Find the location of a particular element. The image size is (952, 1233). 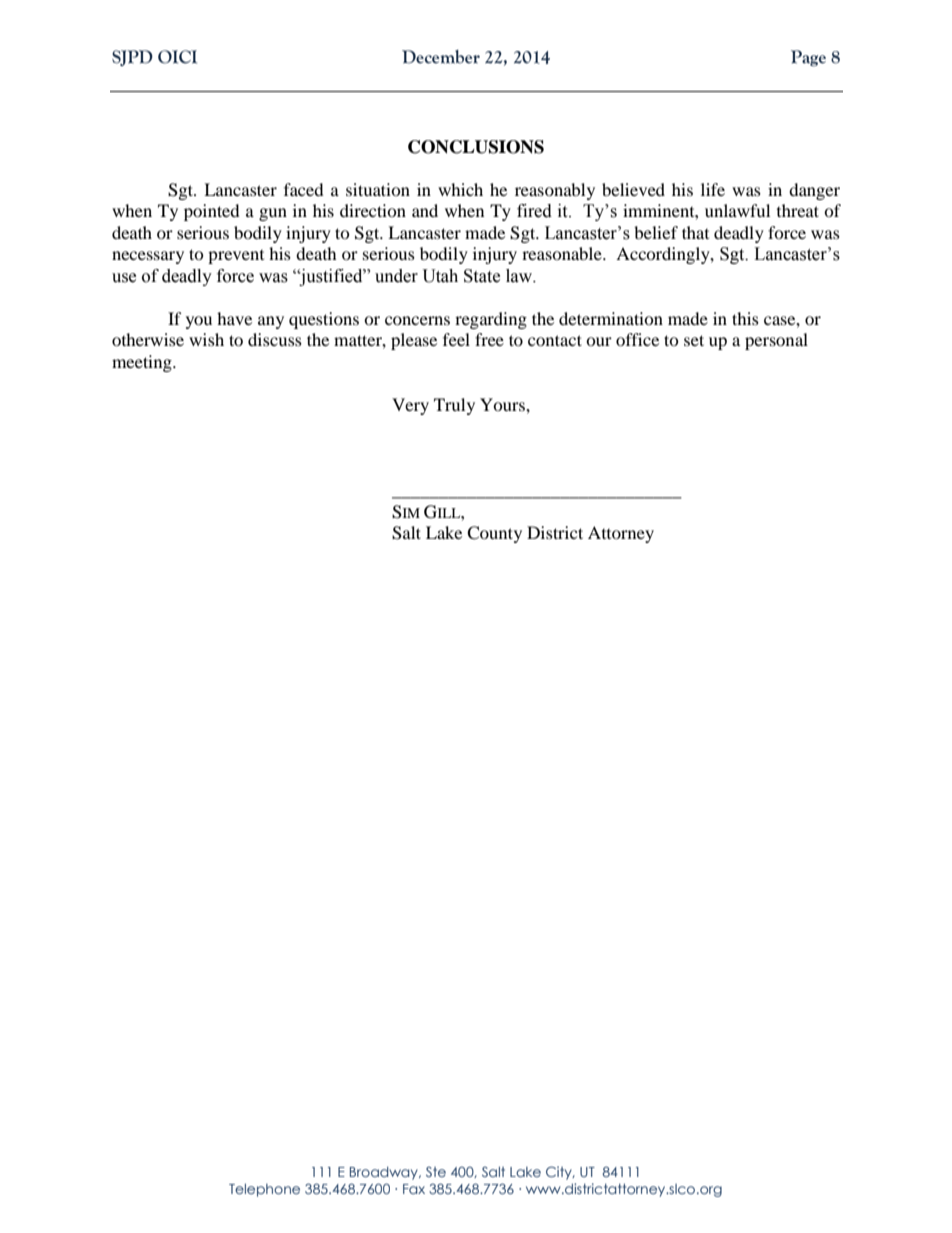

Yours is located at coordinates (503, 404).
